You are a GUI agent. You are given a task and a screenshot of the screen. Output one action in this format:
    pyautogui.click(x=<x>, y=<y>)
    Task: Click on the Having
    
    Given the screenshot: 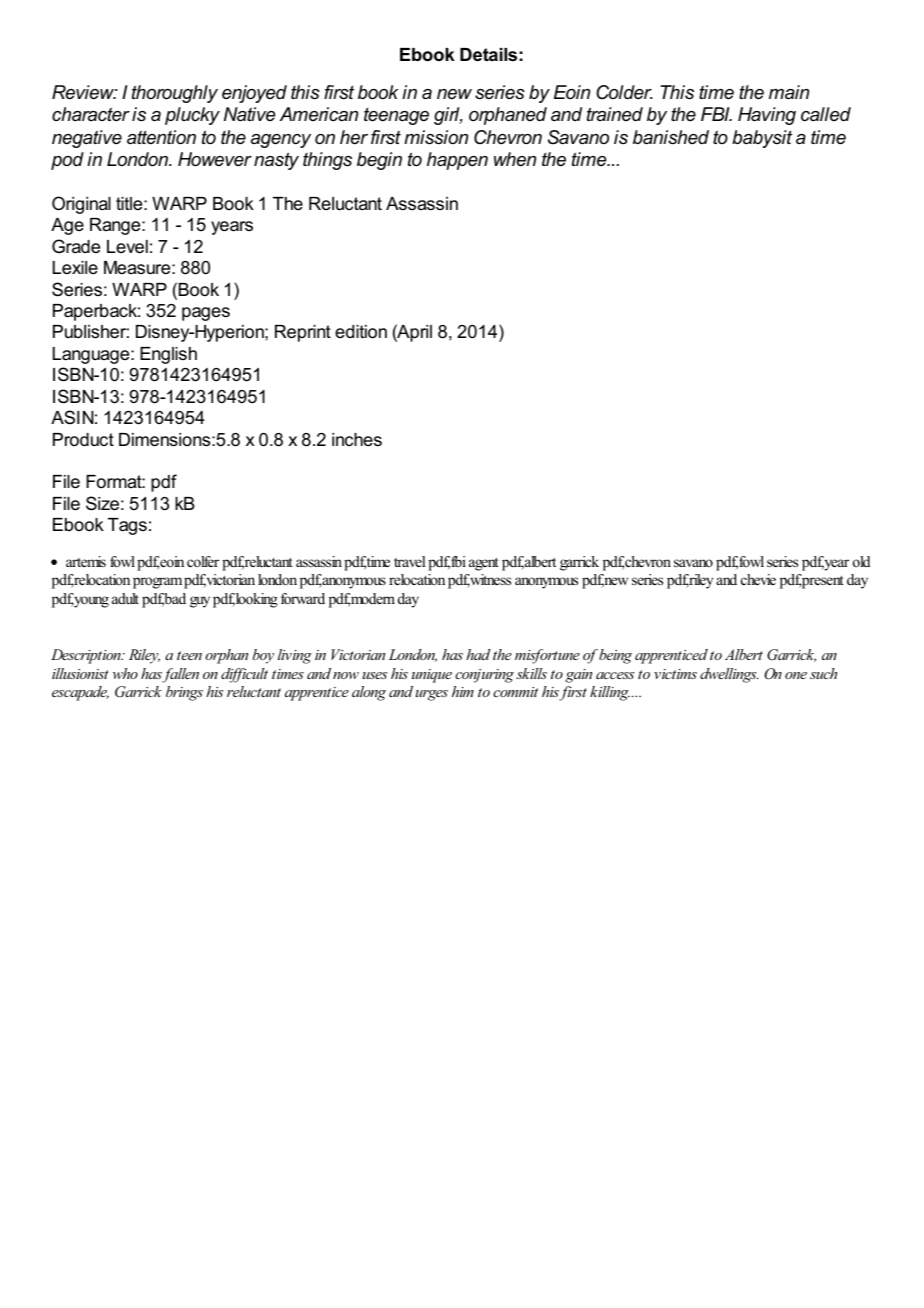 What is the action you would take?
    pyautogui.click(x=767, y=116)
